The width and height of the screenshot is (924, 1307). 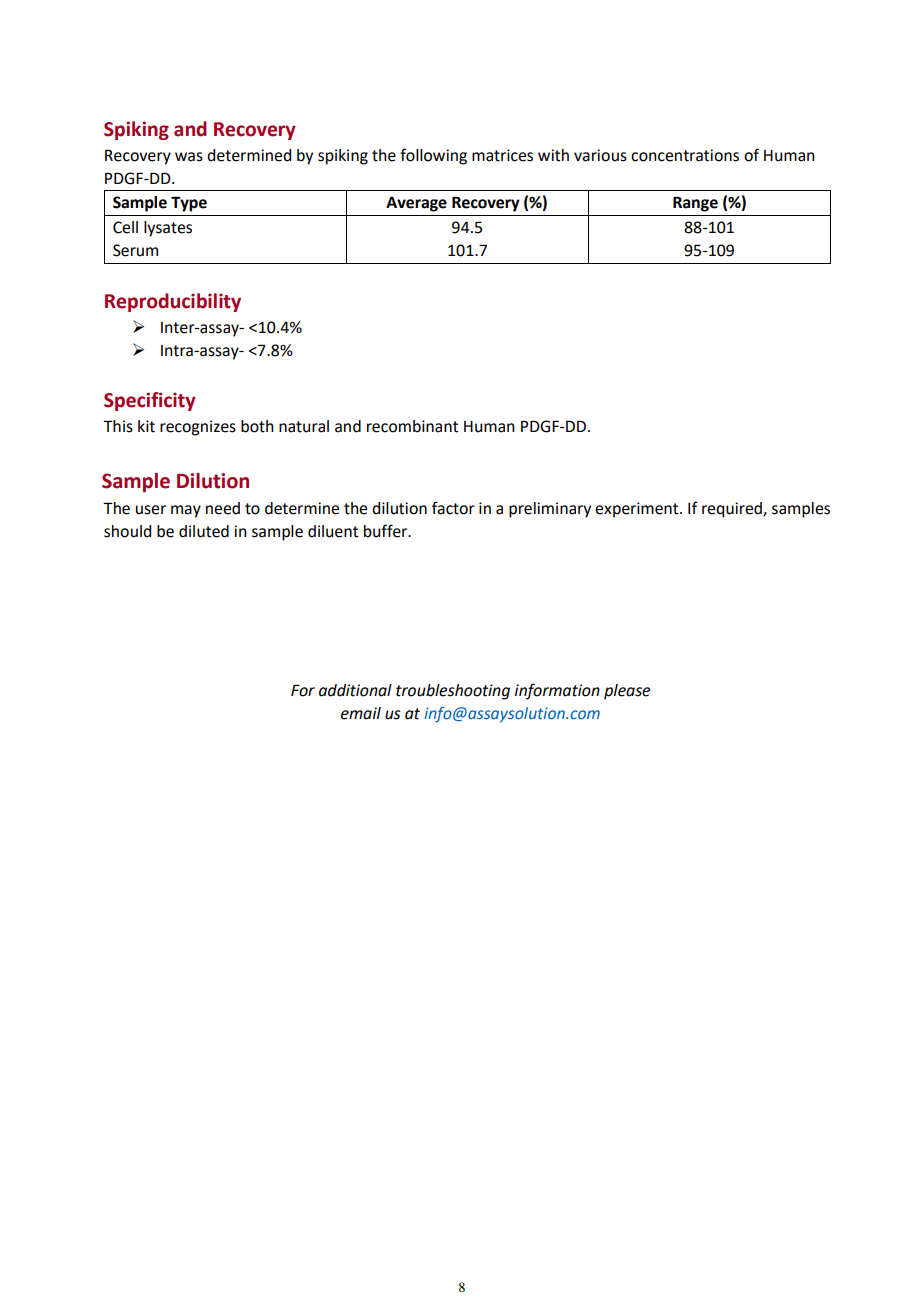 I want to click on was, so click(x=189, y=157).
